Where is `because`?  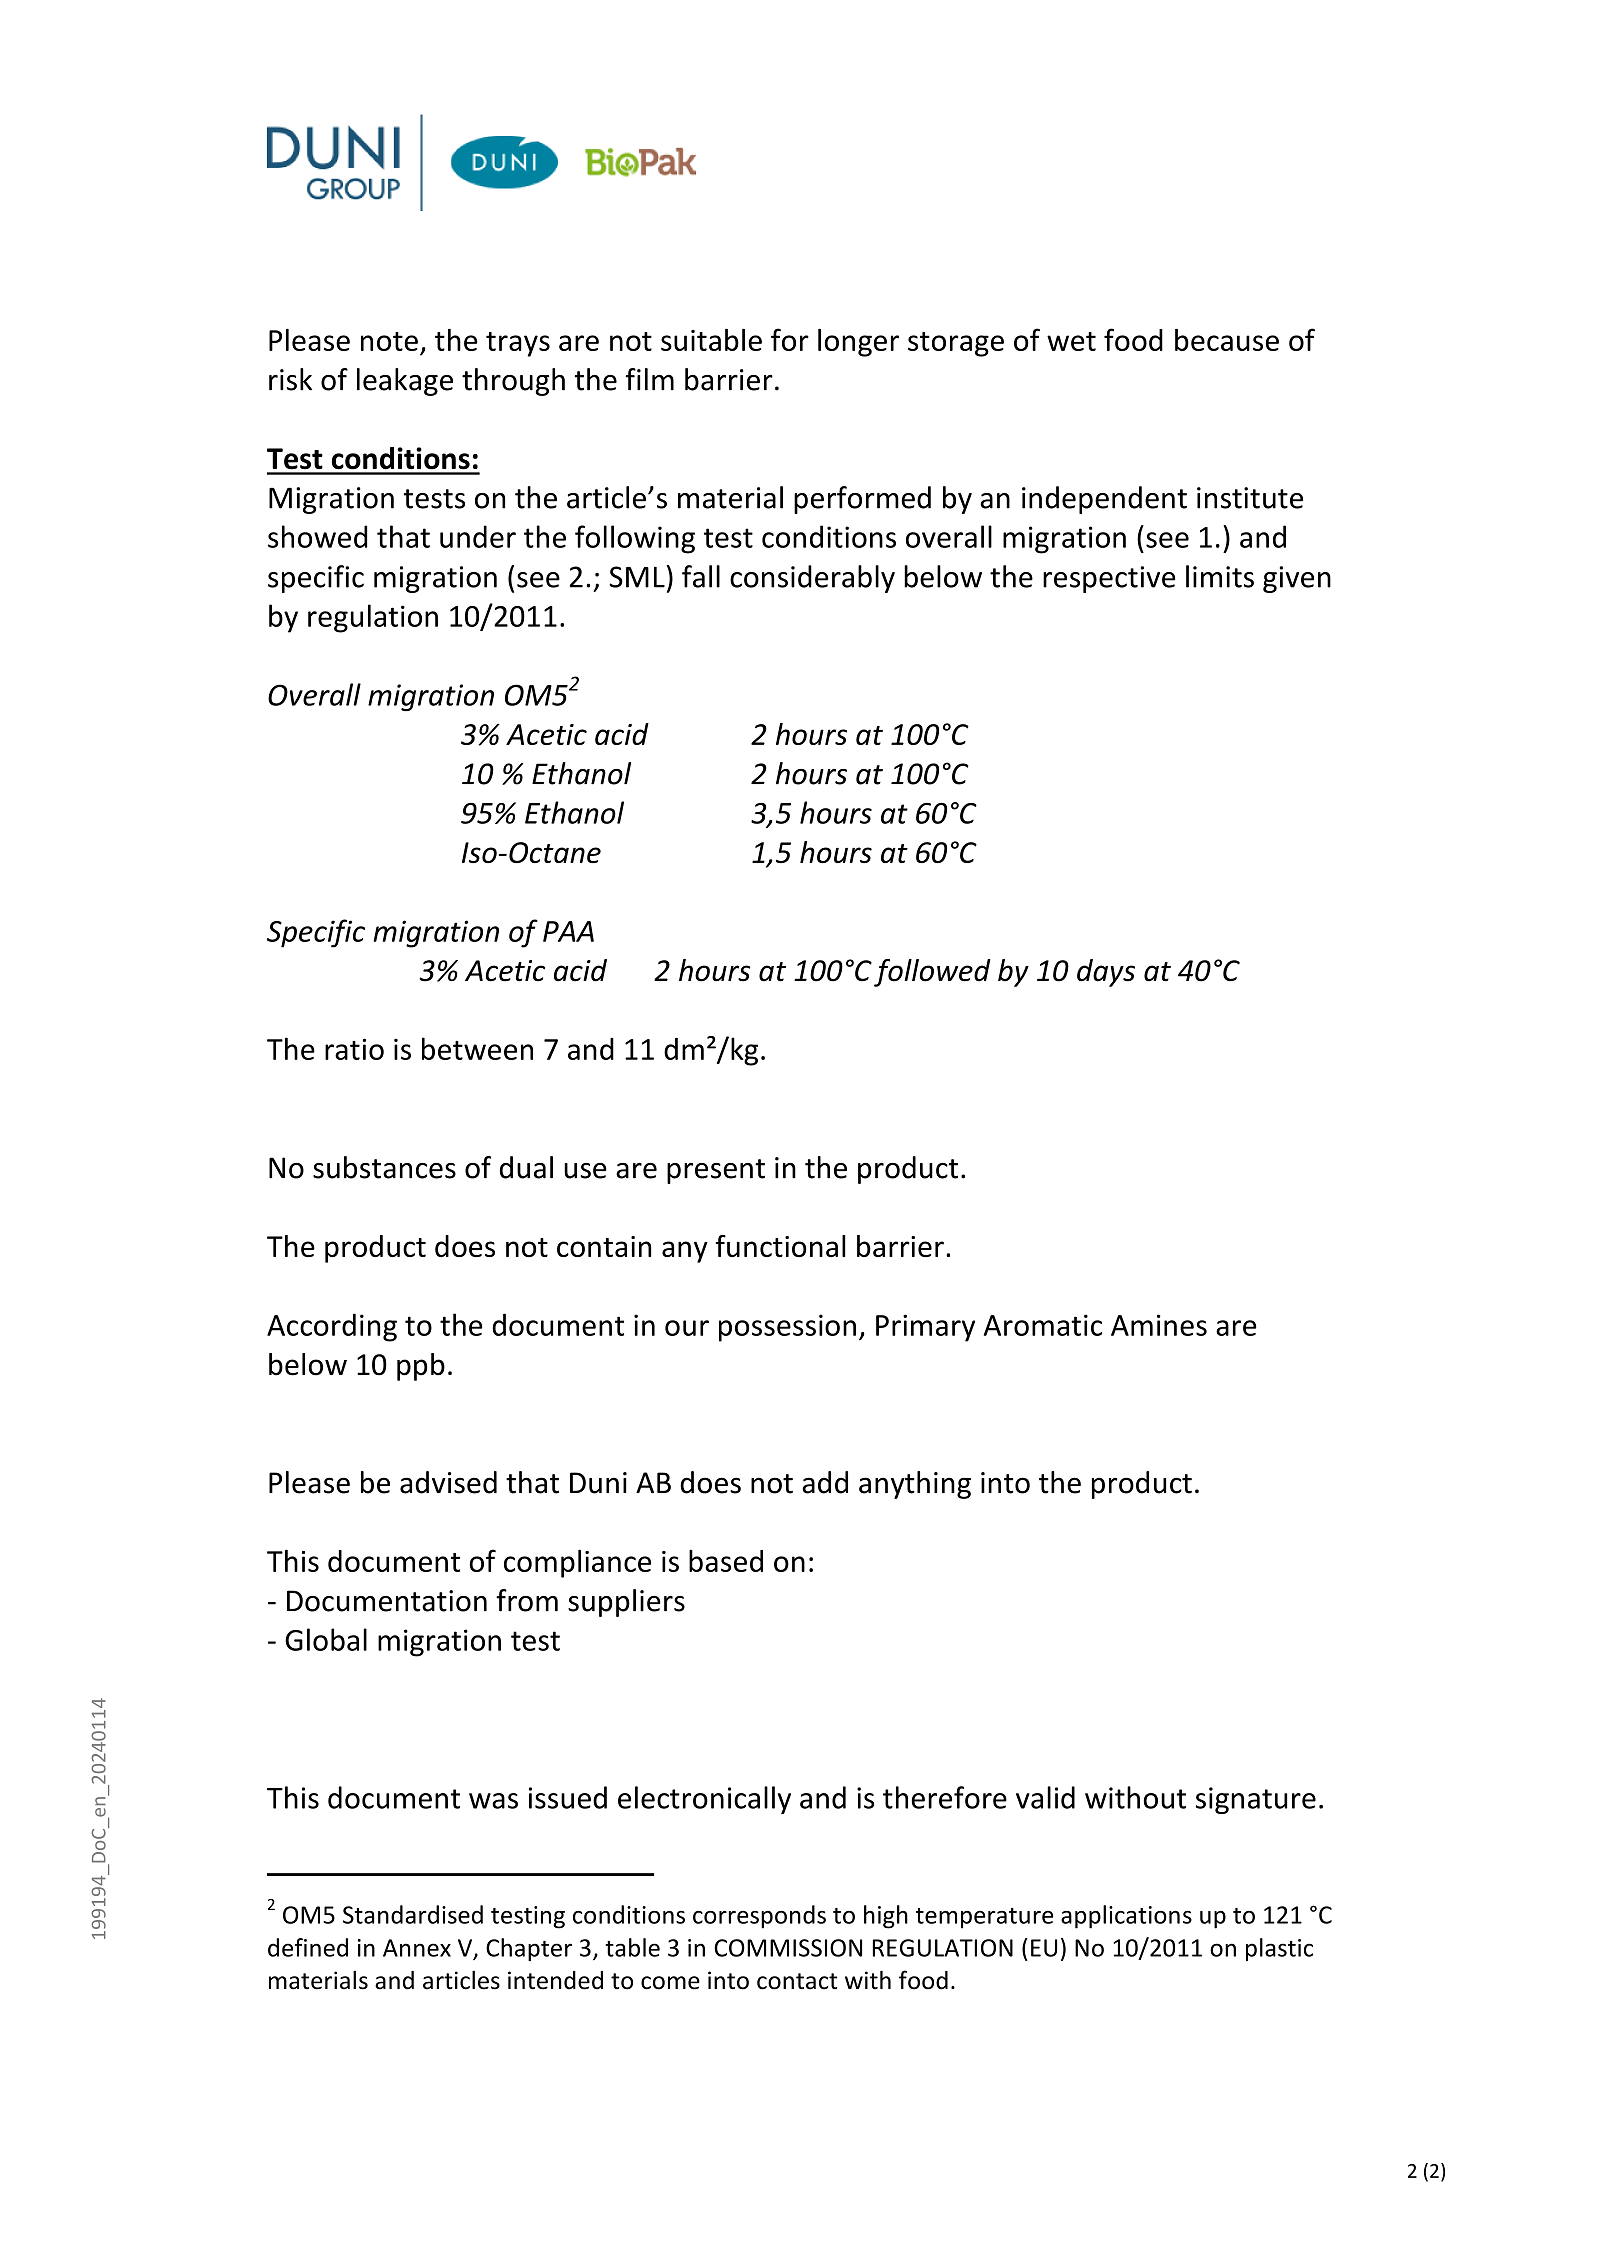
because is located at coordinates (1227, 340).
